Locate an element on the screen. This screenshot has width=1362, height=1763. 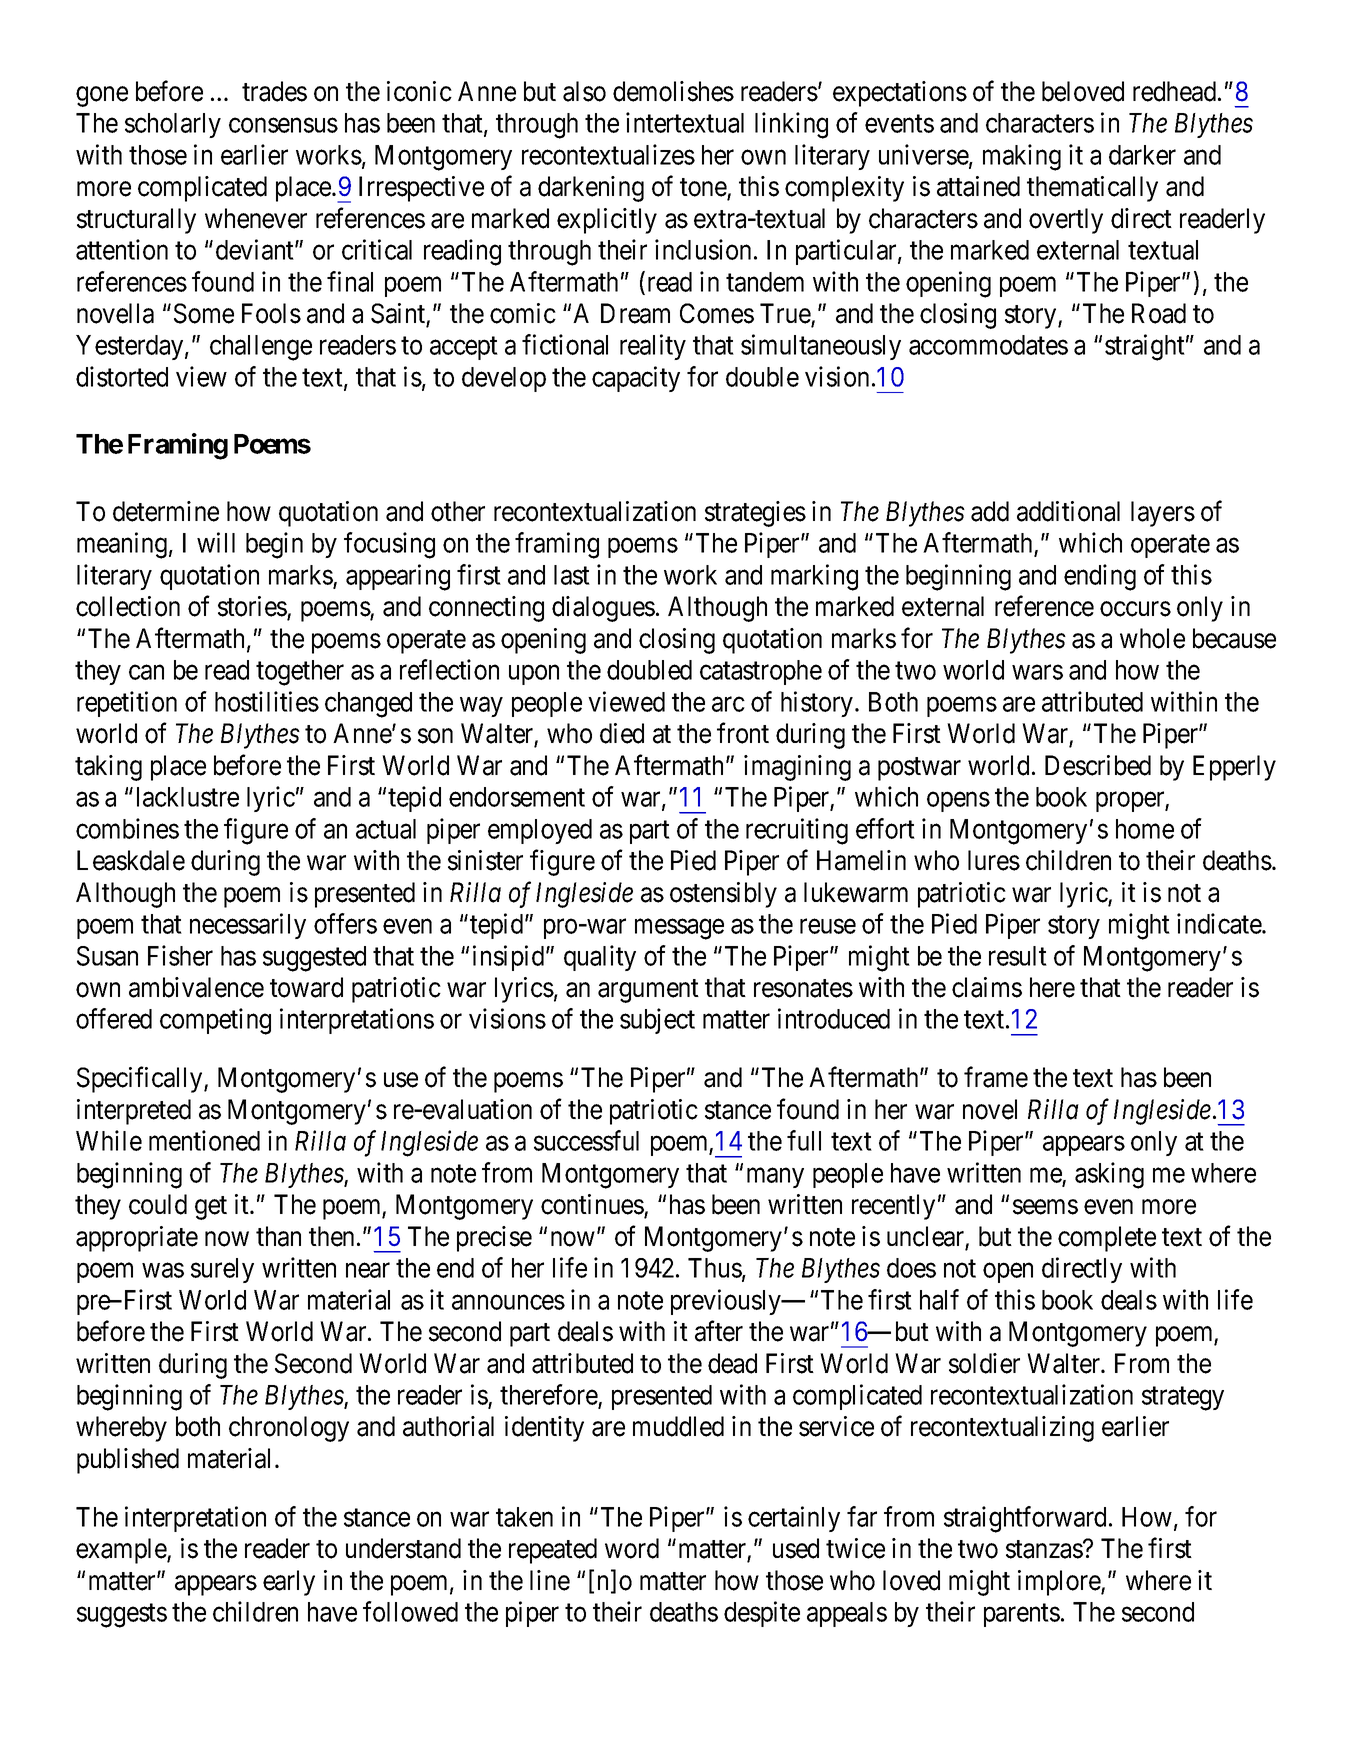
subject is located at coordinates (657, 1021).
